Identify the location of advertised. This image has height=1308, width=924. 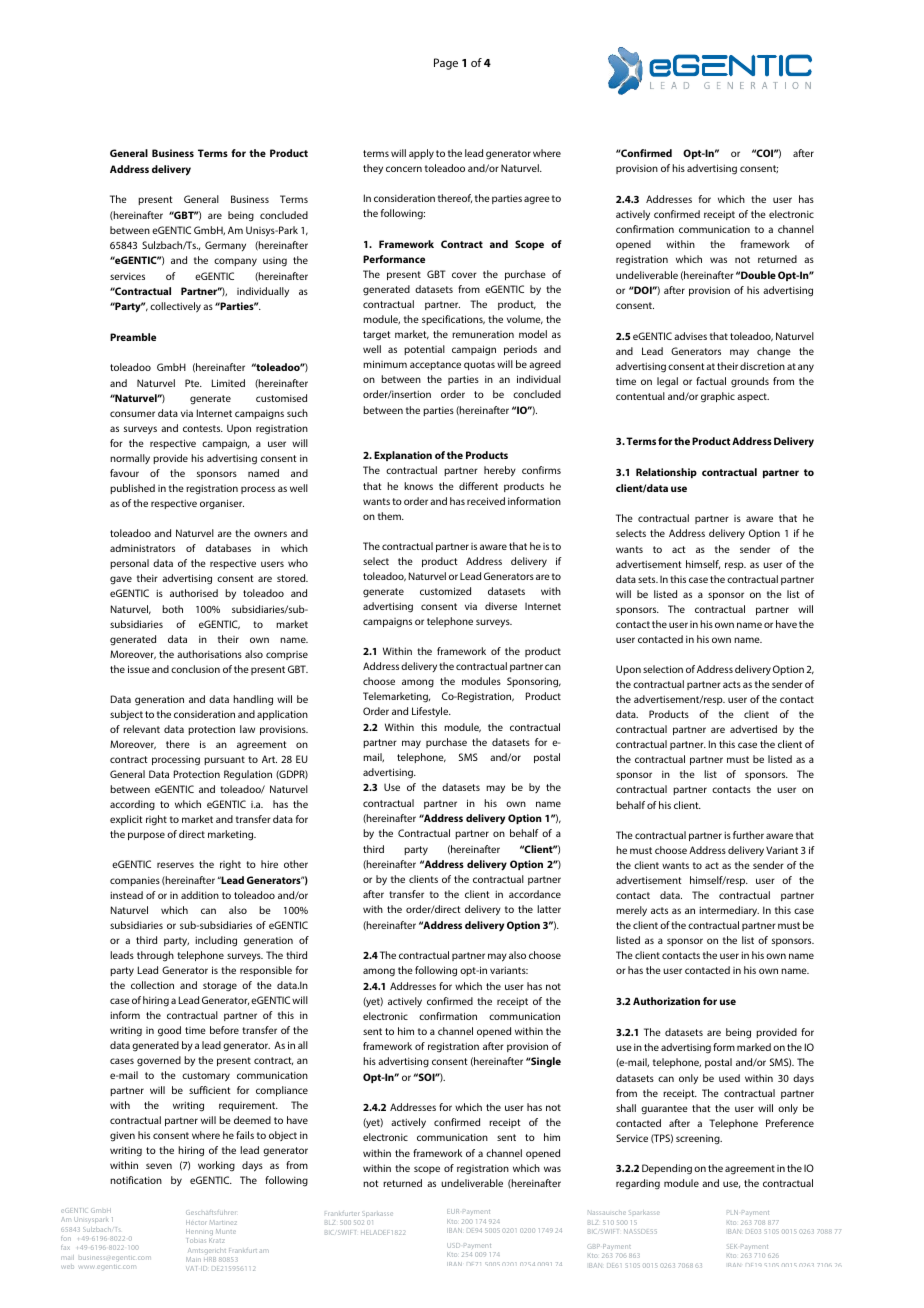
(753, 729).
